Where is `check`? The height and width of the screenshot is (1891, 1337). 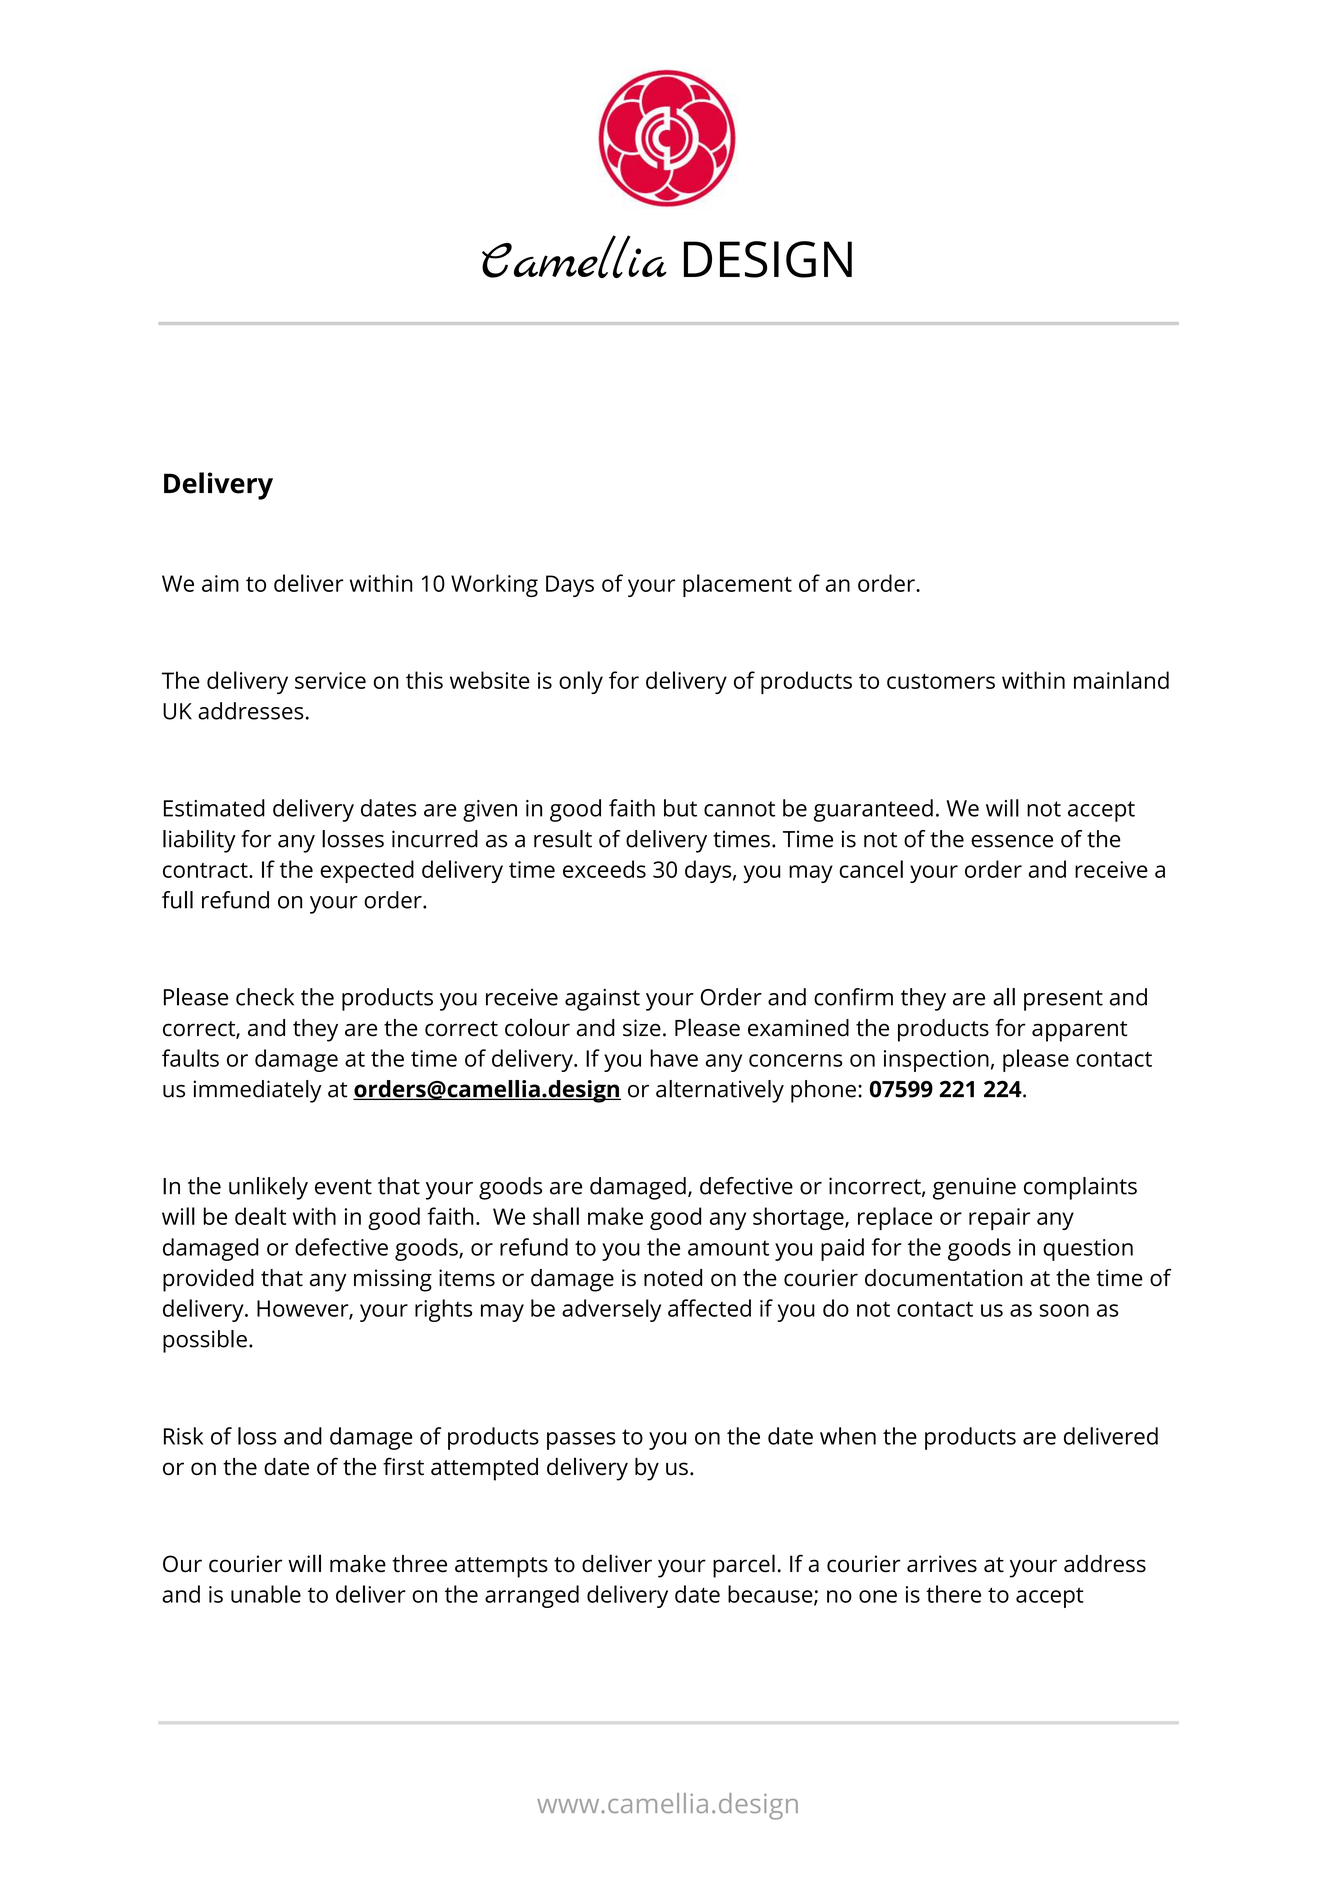 check is located at coordinates (265, 997).
